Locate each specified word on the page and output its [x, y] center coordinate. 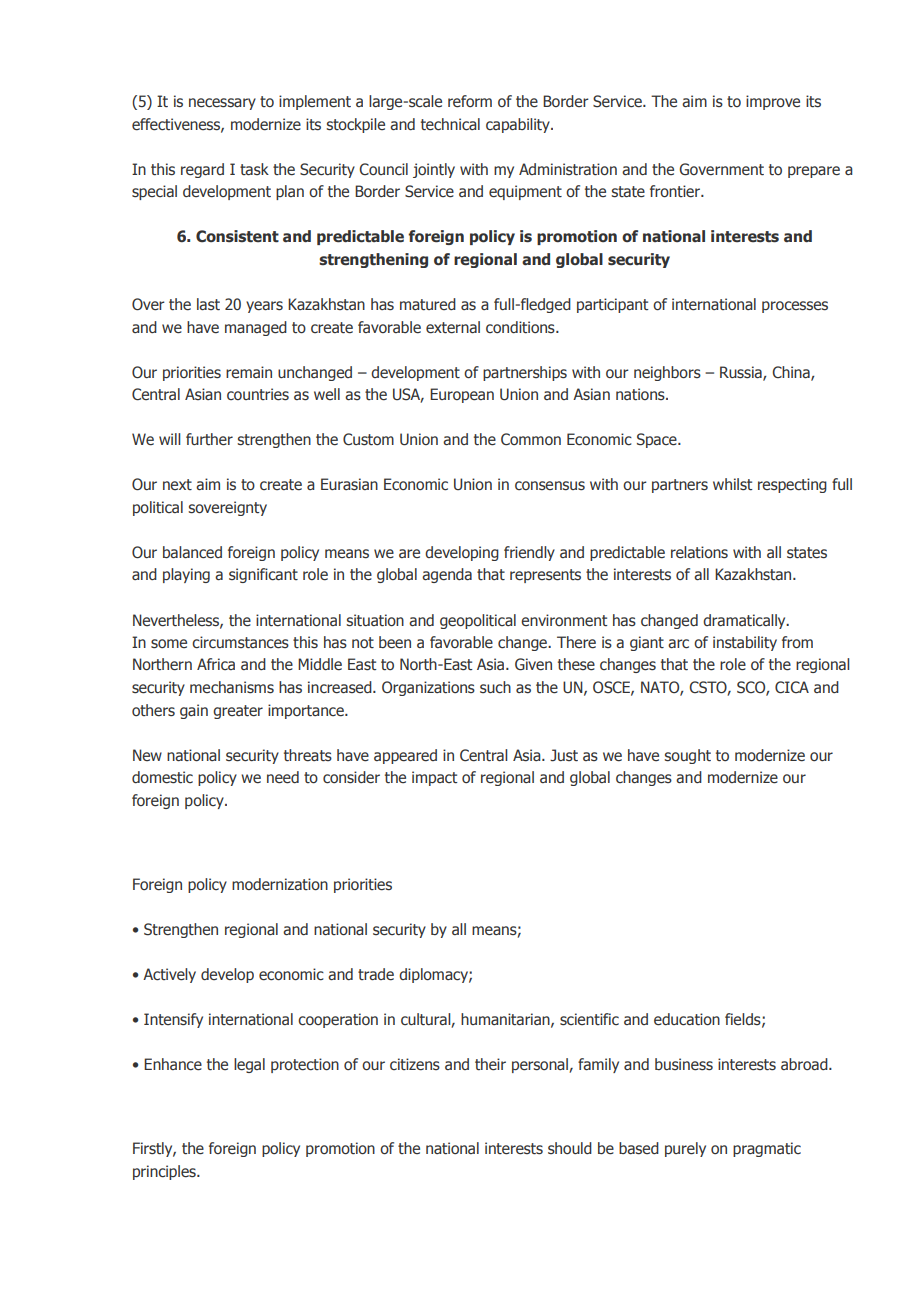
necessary [222, 104]
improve [773, 102]
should [570, 1148]
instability [745, 643]
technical [450, 124]
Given [533, 664]
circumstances [240, 642]
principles [165, 1172]
